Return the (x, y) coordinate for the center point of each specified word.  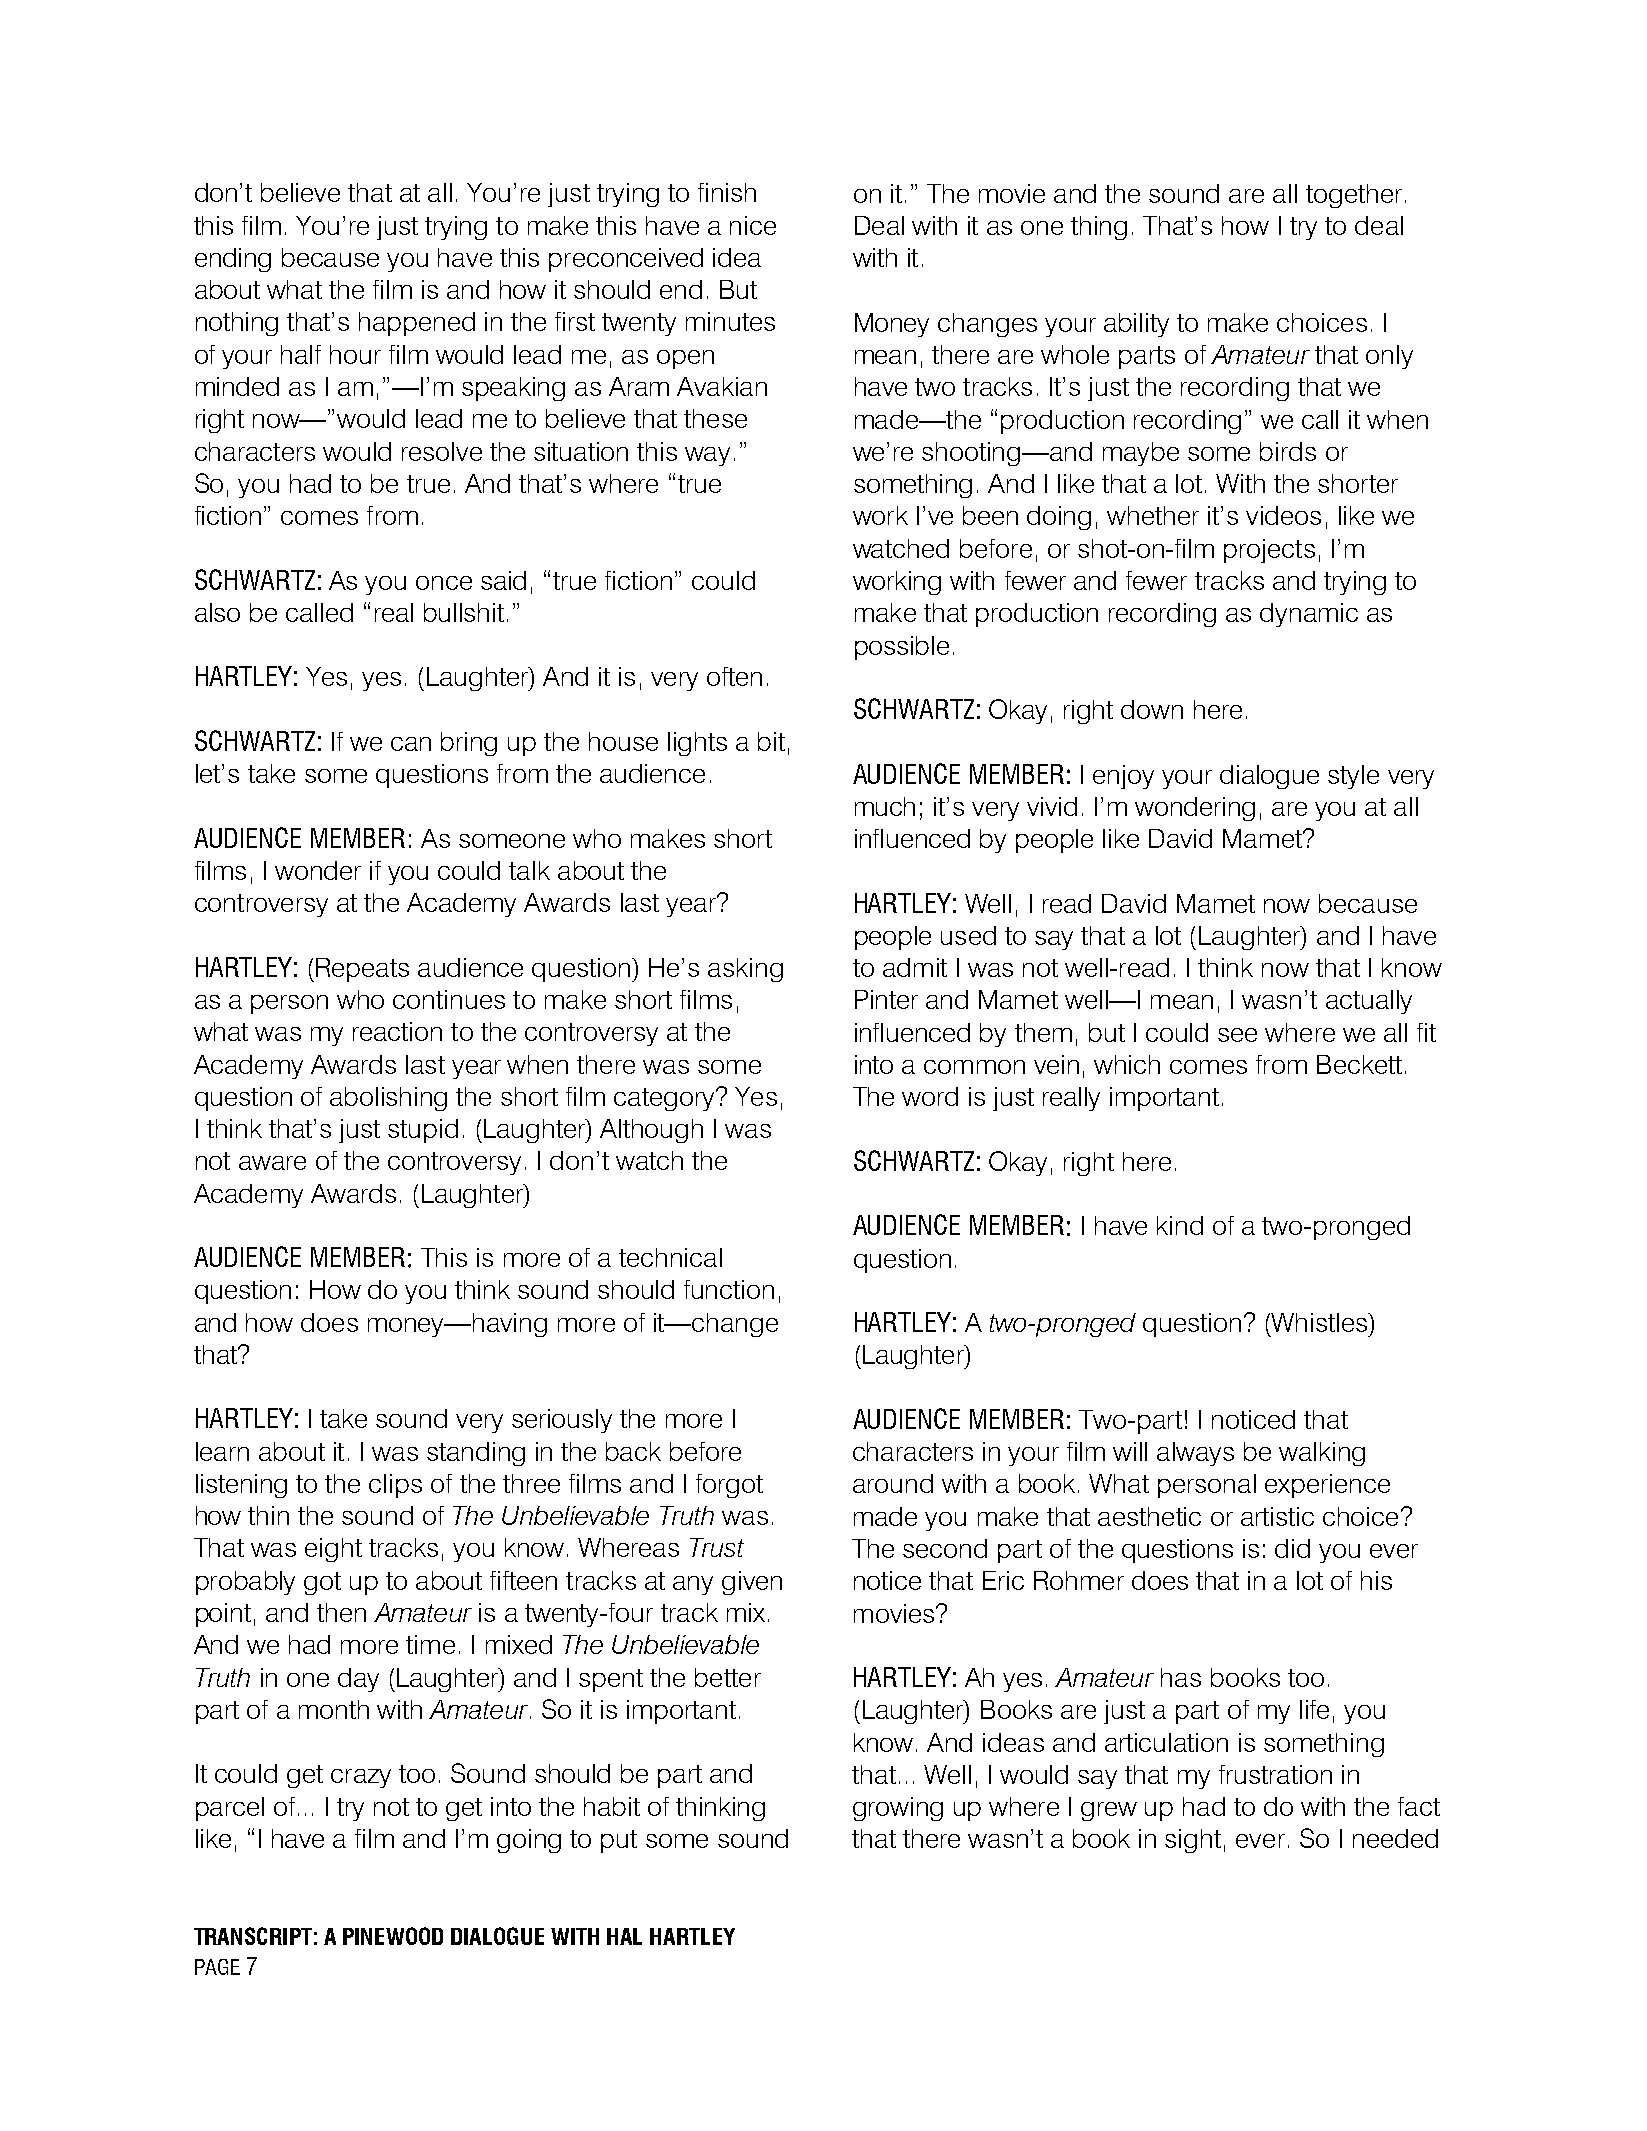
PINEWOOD (393, 1936)
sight (1193, 1841)
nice (753, 225)
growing (898, 1809)
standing (476, 1454)
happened (417, 324)
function (729, 1289)
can (411, 744)
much (885, 806)
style (1353, 777)
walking (1322, 1454)
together (1354, 196)
